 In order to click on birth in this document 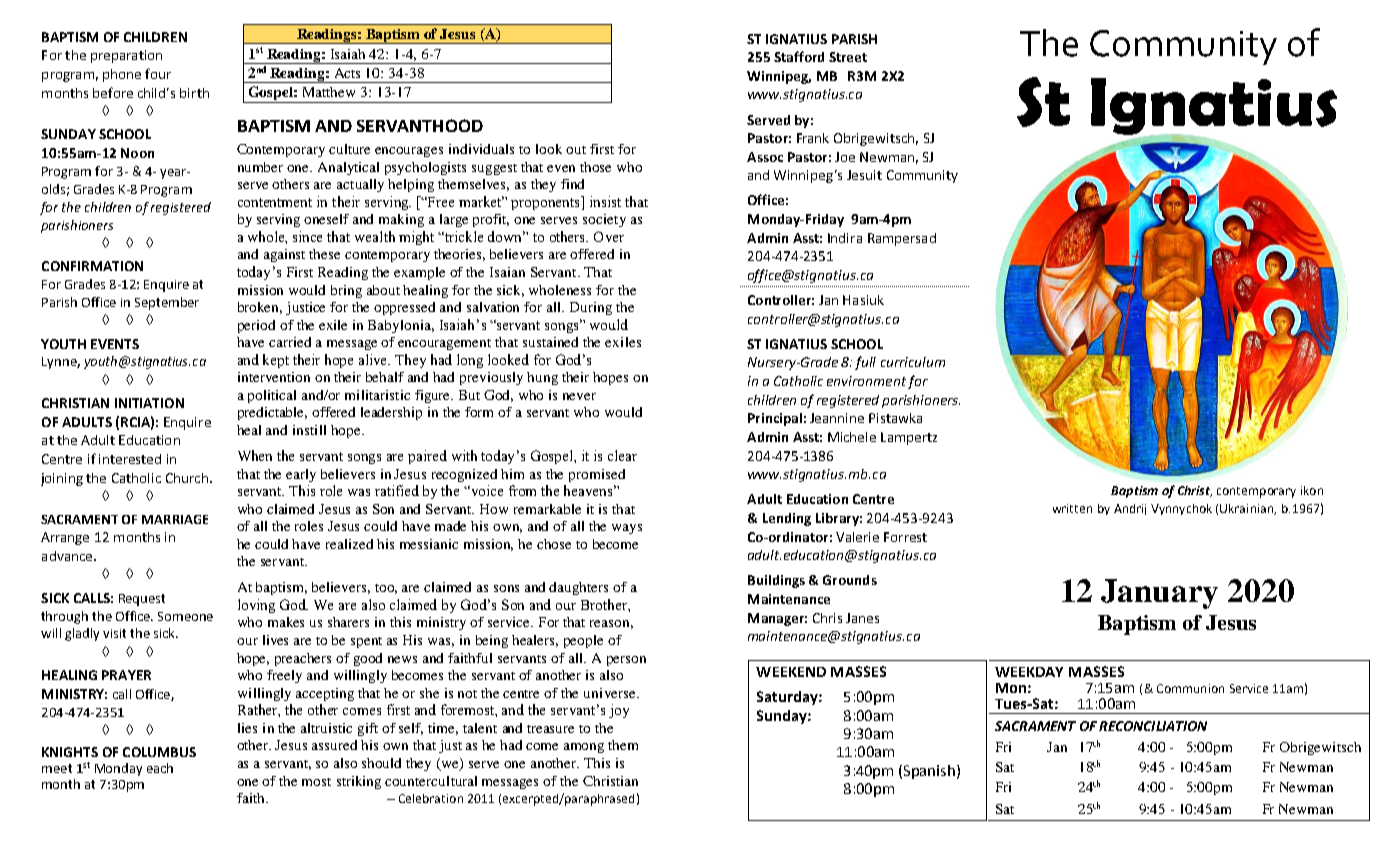, I will do `click(194, 93)`.
